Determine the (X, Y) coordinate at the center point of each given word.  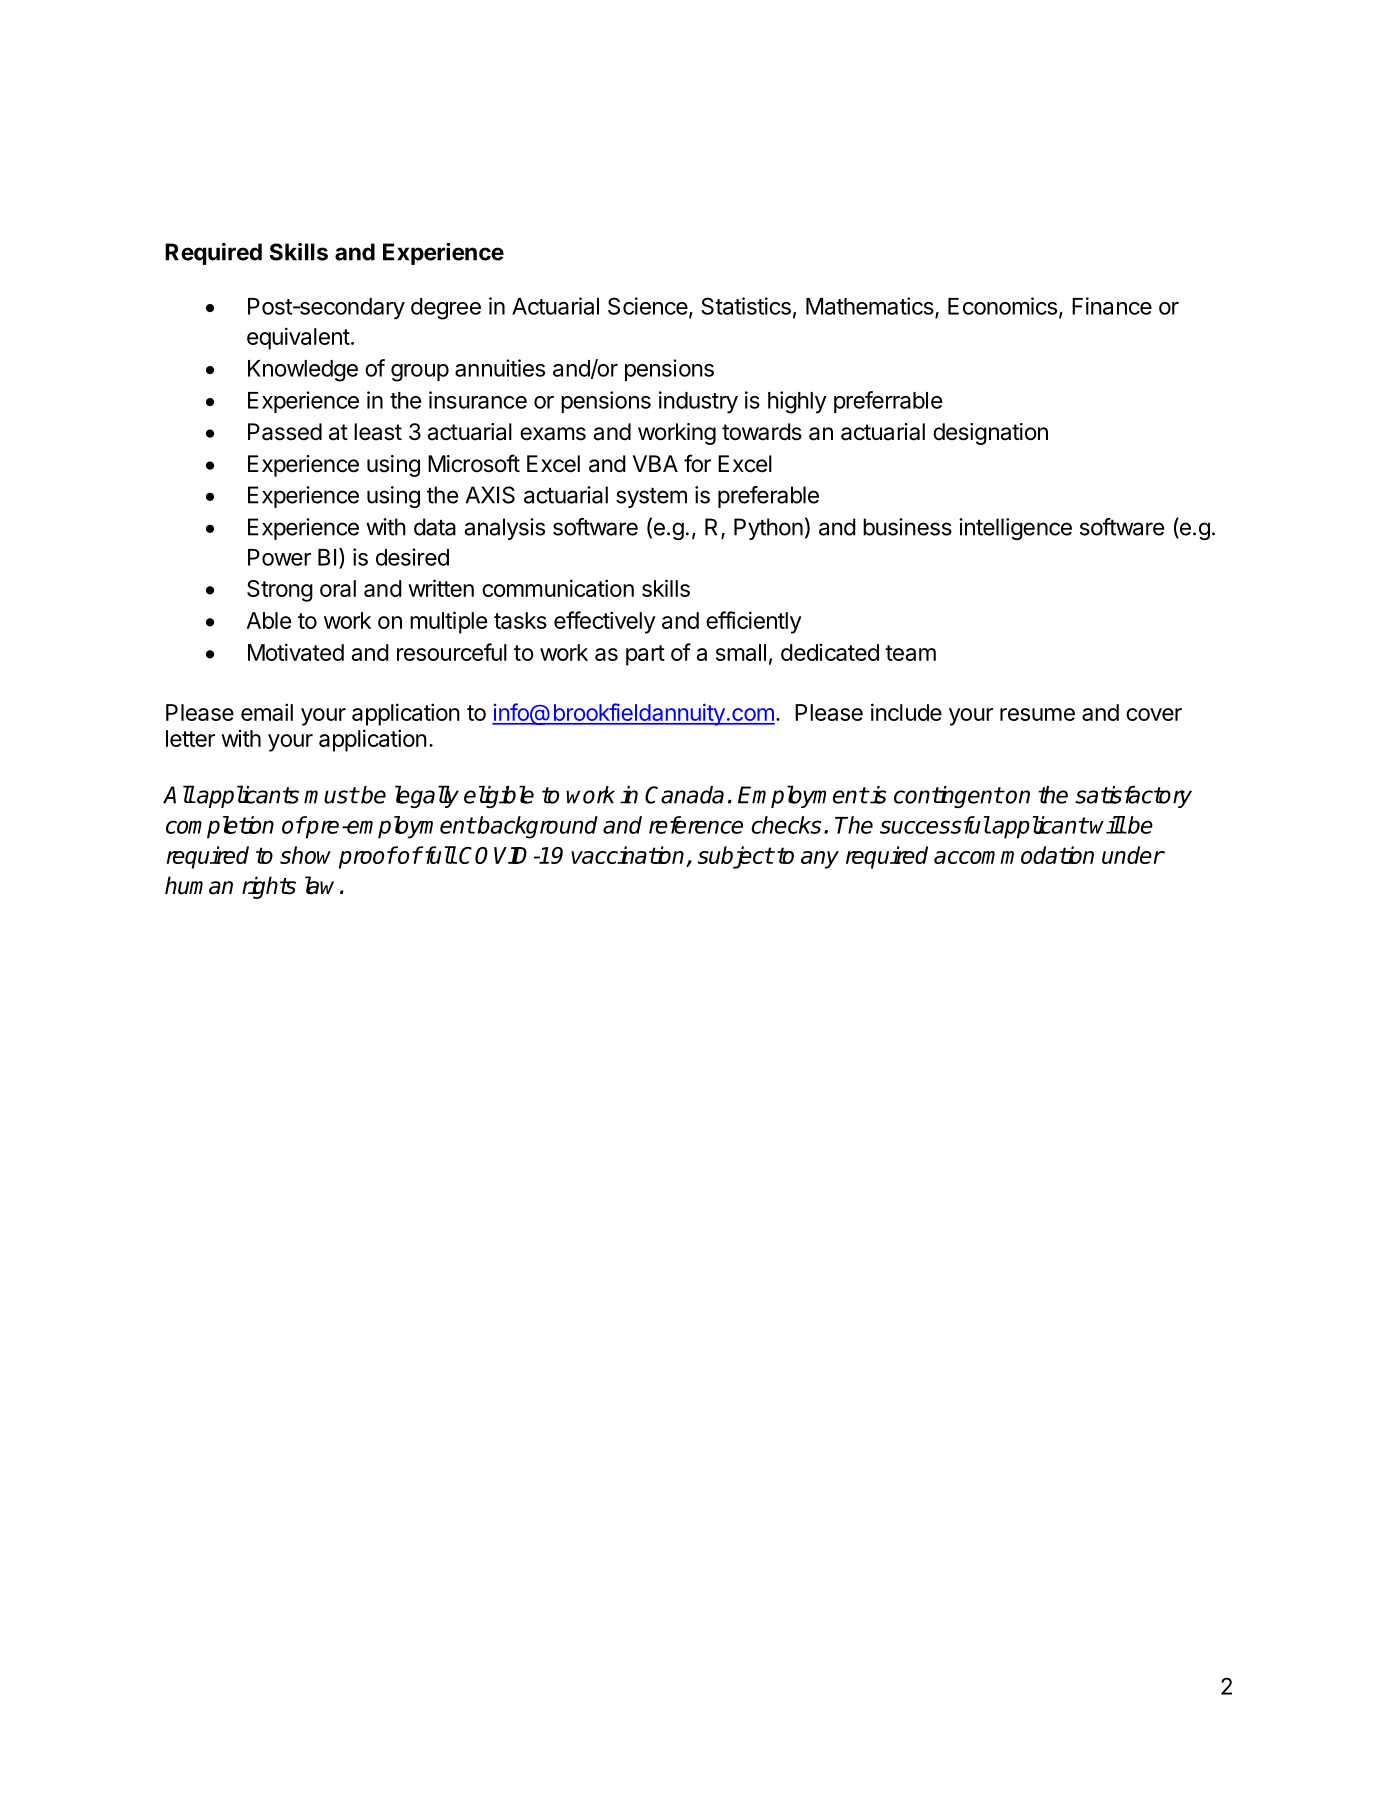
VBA (655, 463)
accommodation (1014, 855)
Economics (1002, 306)
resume (1037, 714)
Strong (280, 591)
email (267, 712)
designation (990, 434)
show (305, 855)
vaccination (629, 856)
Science (648, 306)
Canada (684, 795)
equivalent (298, 338)
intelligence (1015, 529)
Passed (285, 432)
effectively (605, 622)
